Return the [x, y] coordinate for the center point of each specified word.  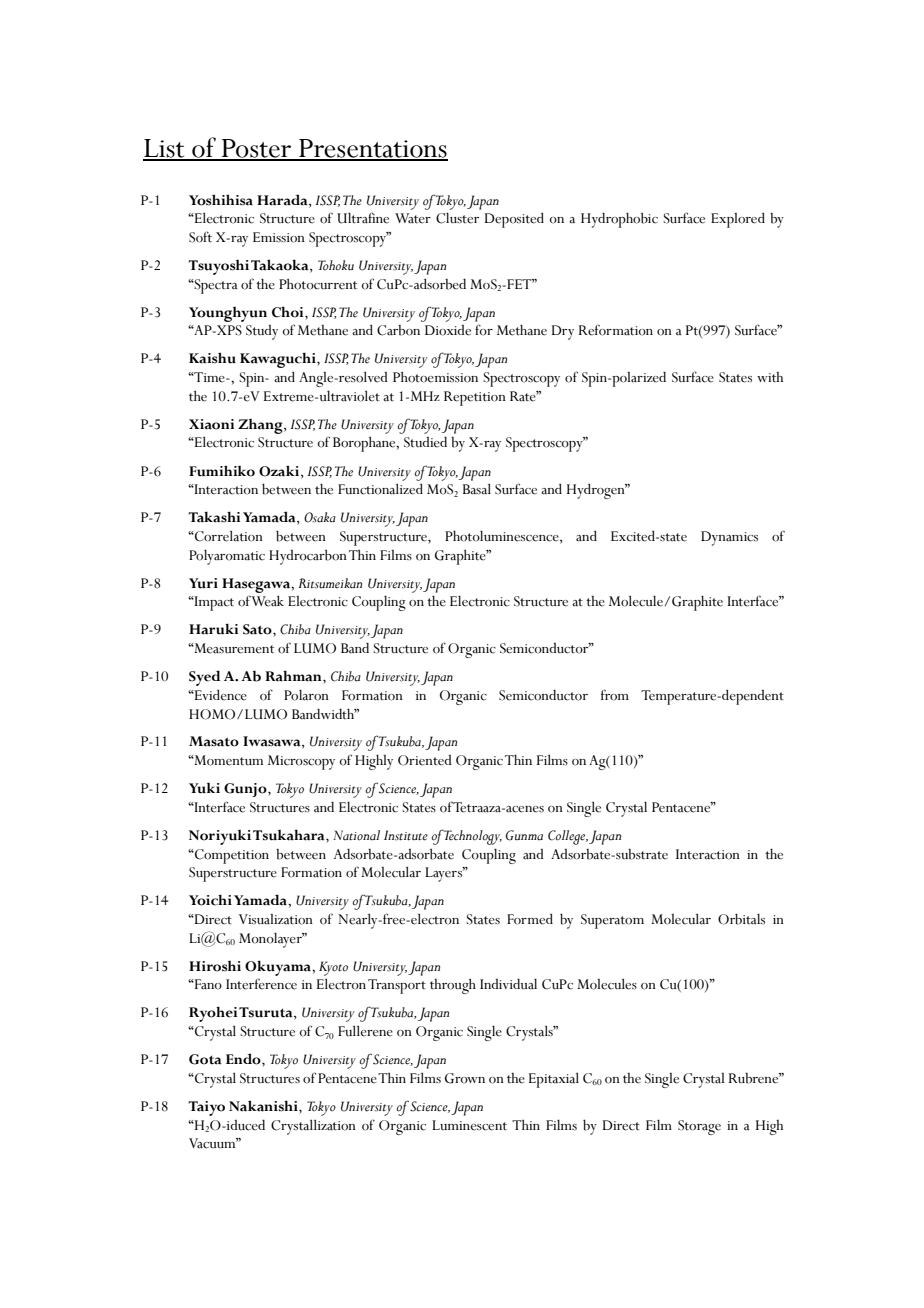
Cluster [457, 218]
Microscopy [301, 762]
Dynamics [729, 538]
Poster [257, 149]
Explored [738, 220]
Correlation [228, 536]
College [568, 837]
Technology [473, 837]
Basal [477, 489]
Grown [465, 1078]
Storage [699, 1127]
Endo [244, 1060]
